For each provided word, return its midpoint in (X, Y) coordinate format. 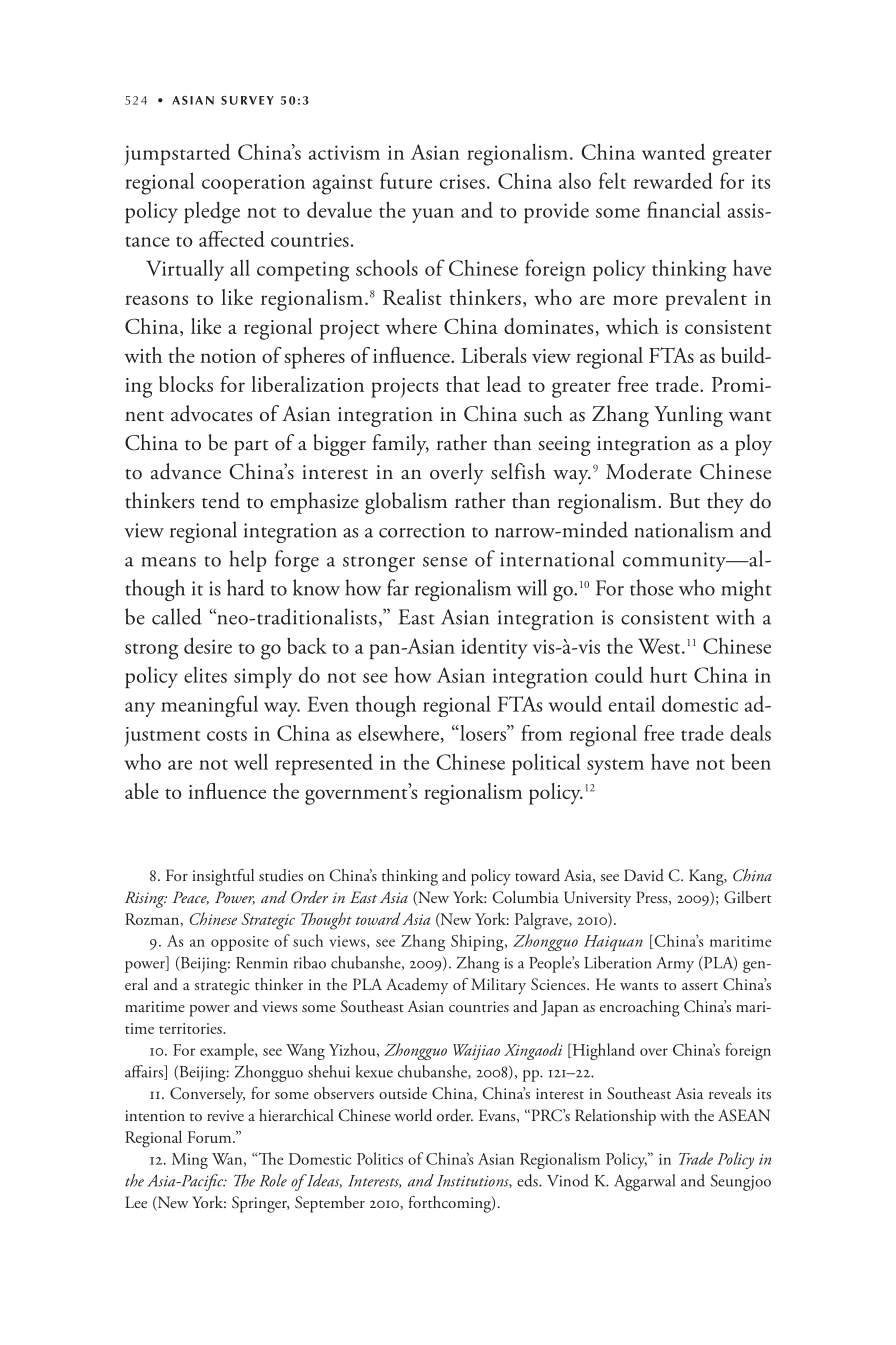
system (615, 767)
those (651, 587)
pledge (212, 212)
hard (246, 587)
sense (445, 562)
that (463, 384)
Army (675, 965)
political (546, 764)
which (632, 326)
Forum (210, 1137)
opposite (240, 943)
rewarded (673, 180)
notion (228, 356)
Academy (417, 986)
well (251, 761)
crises (462, 181)
